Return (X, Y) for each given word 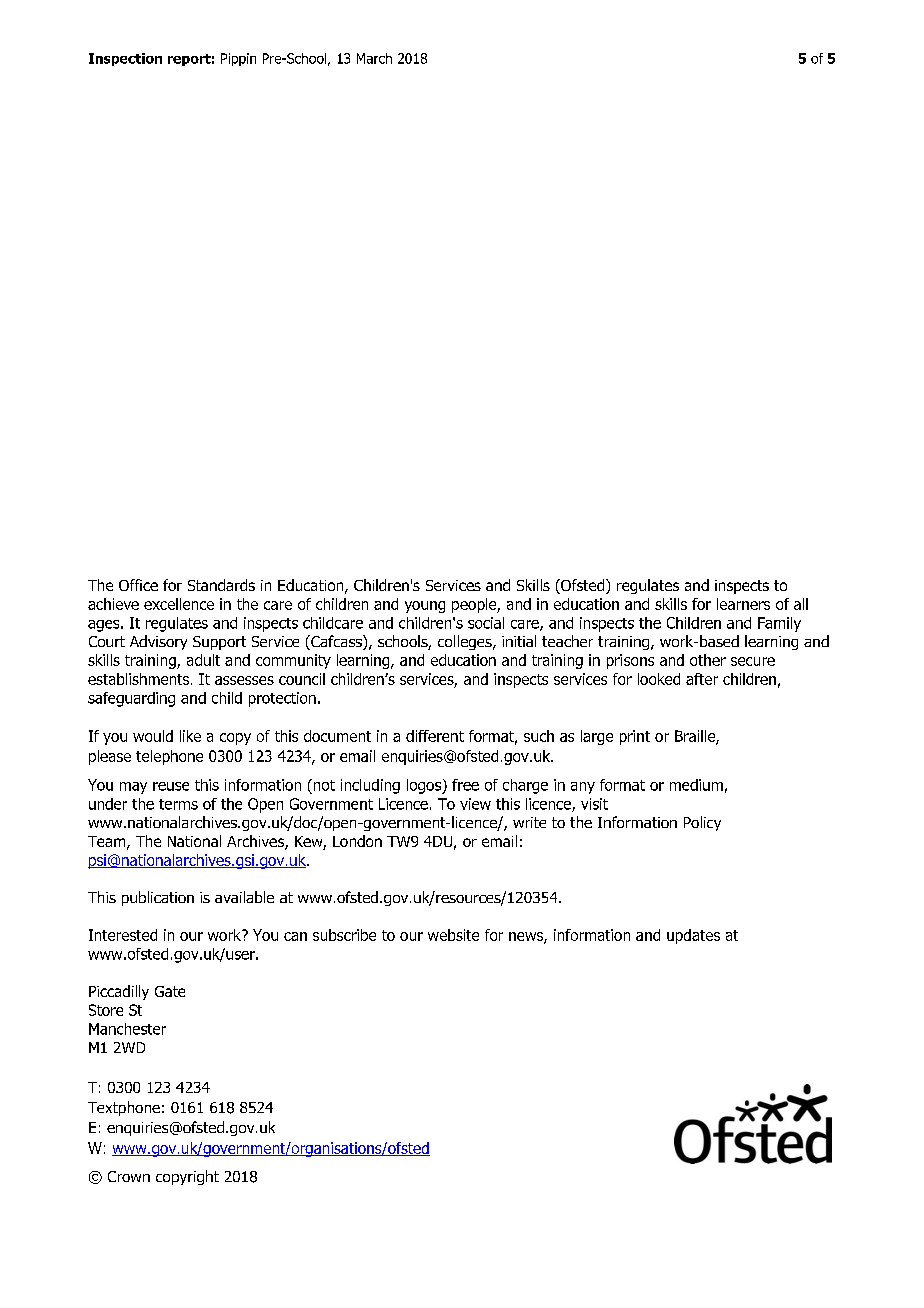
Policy (702, 823)
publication (158, 898)
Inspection (125, 59)
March (374, 58)
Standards (221, 585)
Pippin (238, 59)
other (708, 660)
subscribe (344, 935)
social (486, 623)
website (453, 935)
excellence (179, 604)
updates (693, 936)
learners (743, 604)
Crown (129, 1176)
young (425, 607)
